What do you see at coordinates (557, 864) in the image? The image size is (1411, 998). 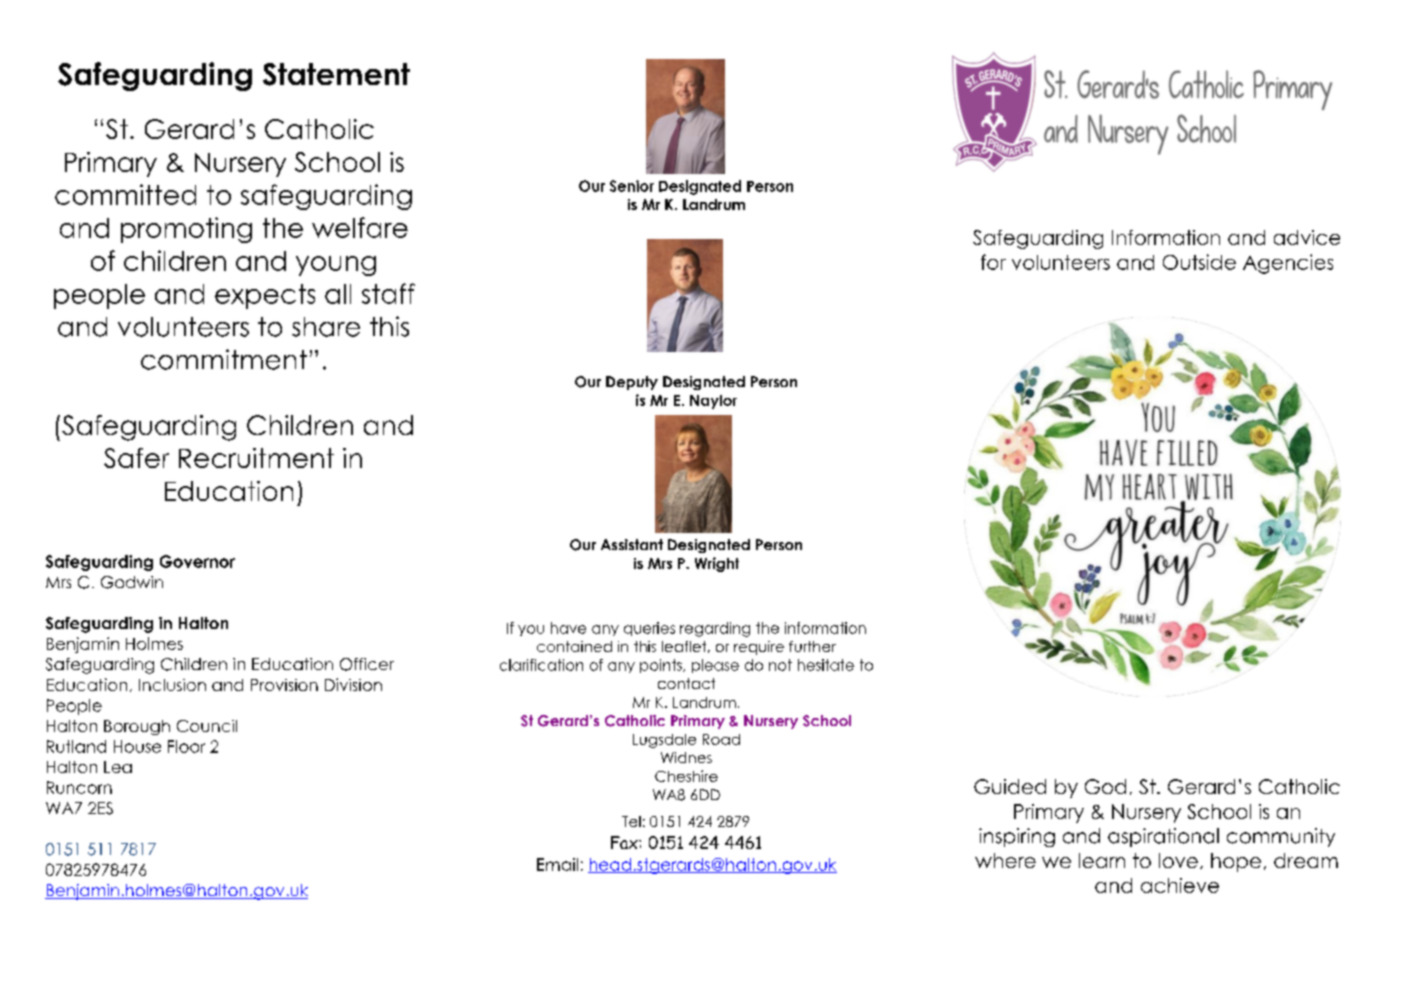 I see `Email` at bounding box center [557, 864].
